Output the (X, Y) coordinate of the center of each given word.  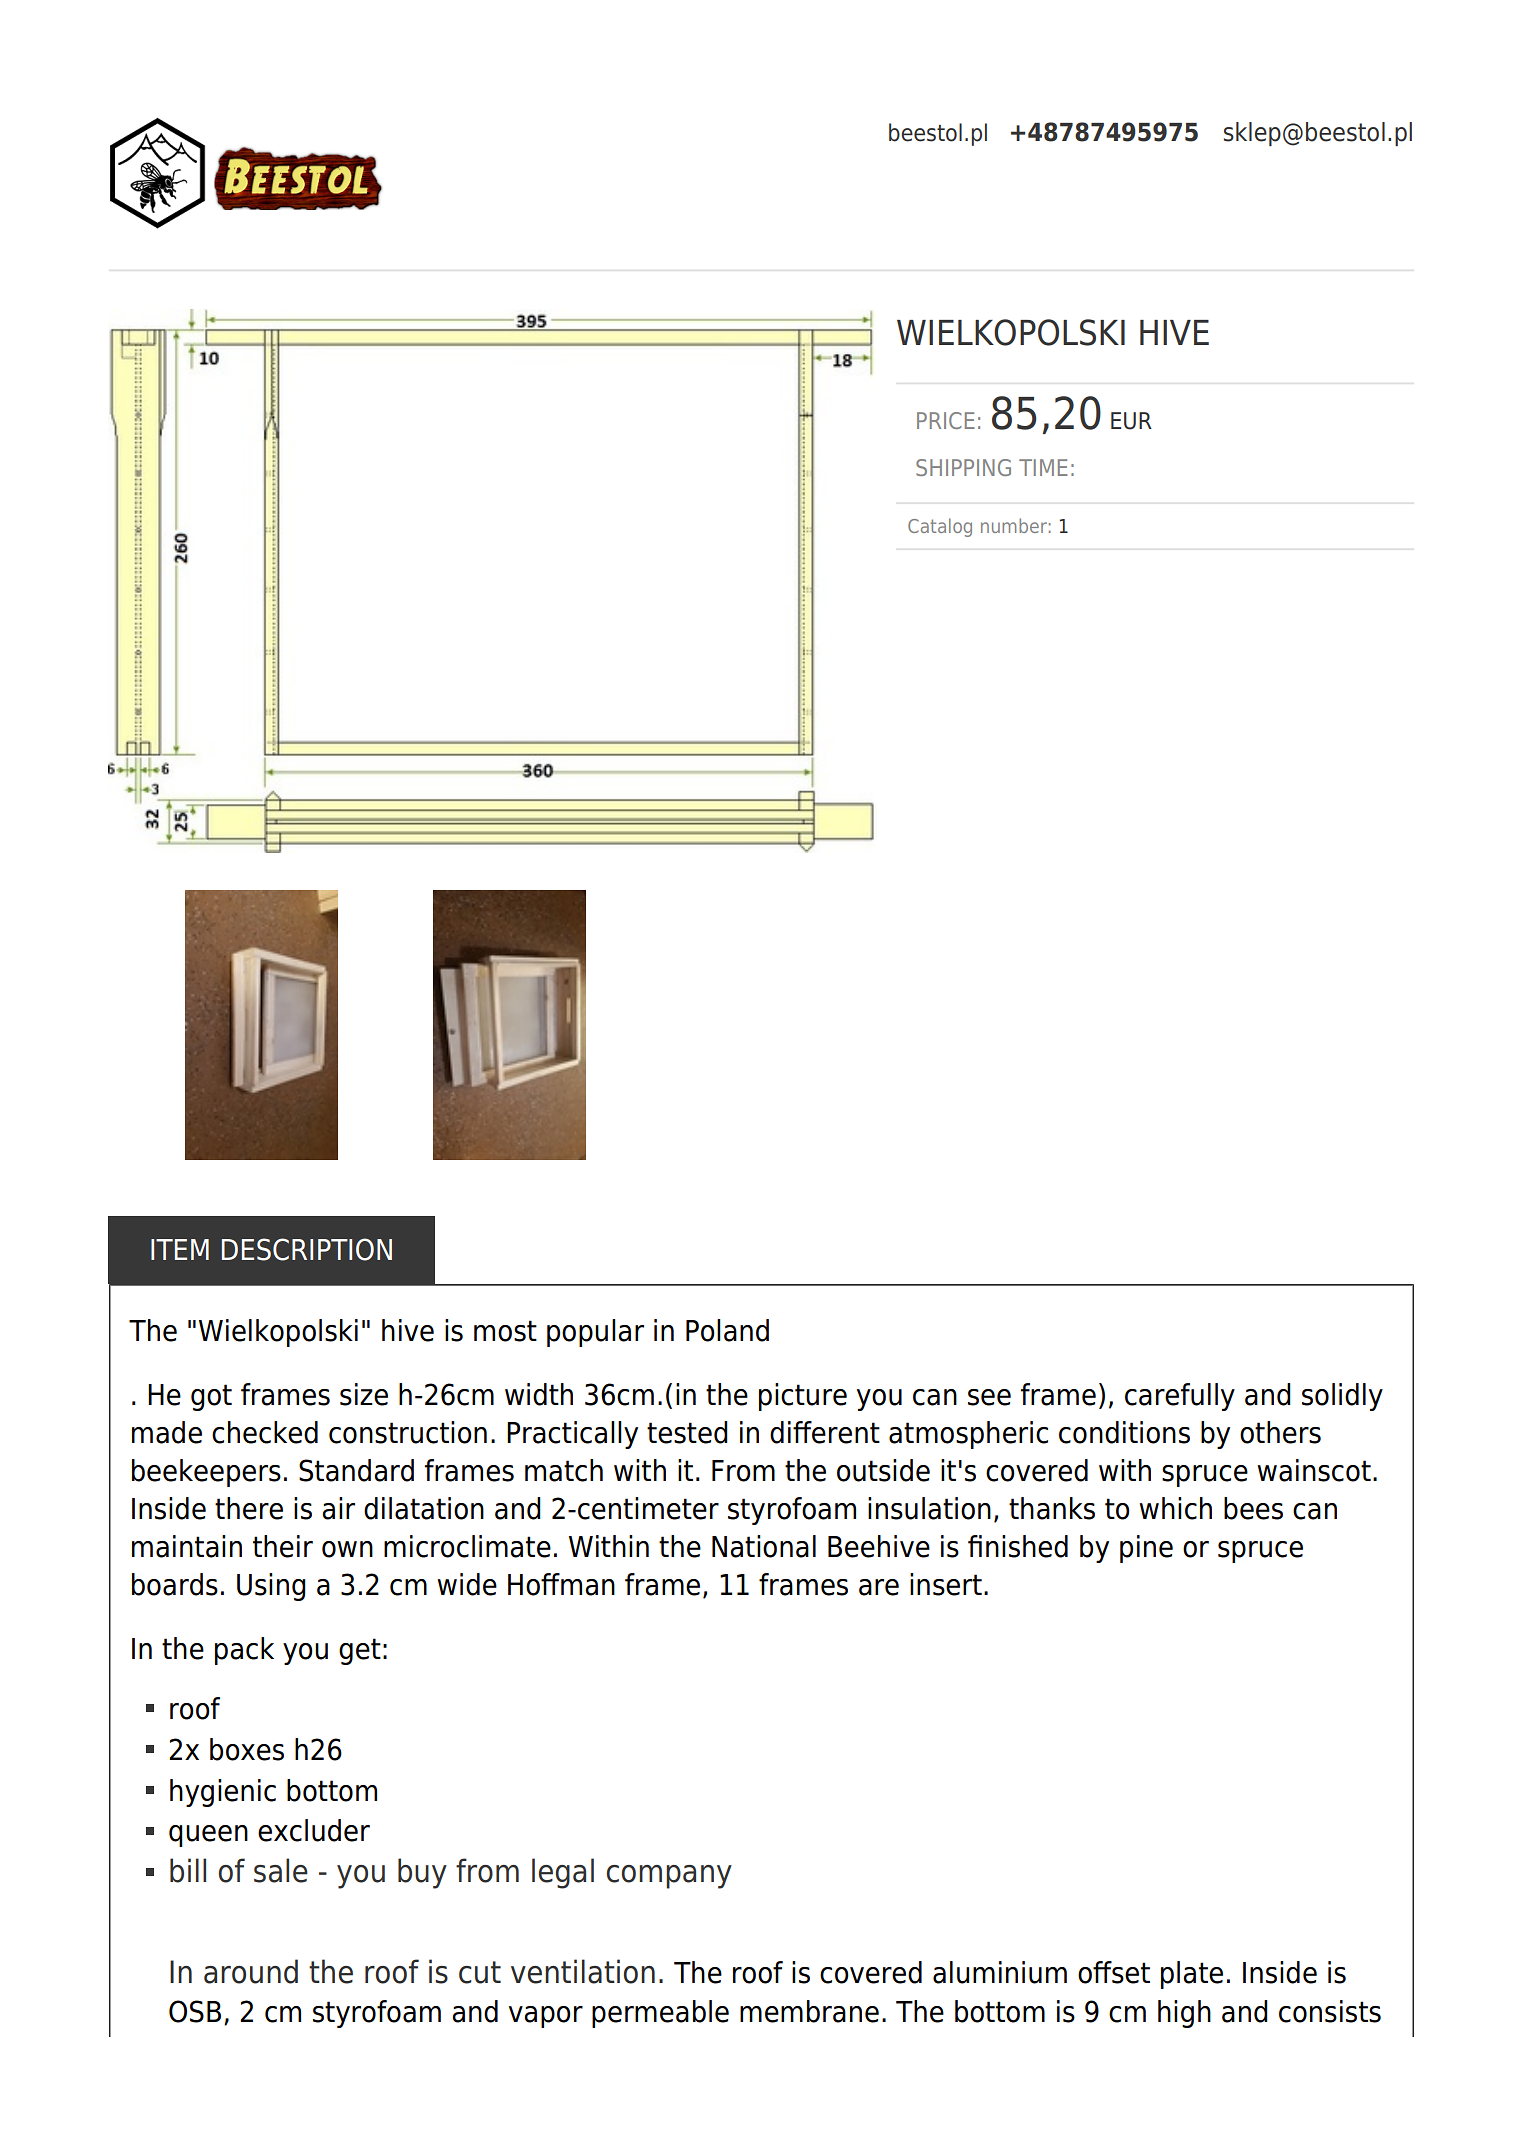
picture (803, 1397)
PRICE (946, 420)
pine (1146, 1549)
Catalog (940, 527)
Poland (727, 1330)
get (360, 1651)
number (1014, 525)
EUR (1131, 421)
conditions (1124, 1432)
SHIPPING (963, 467)
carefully (1180, 1397)
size (364, 1394)
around (251, 1971)
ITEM (180, 1249)
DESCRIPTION (307, 1249)
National (764, 1546)
